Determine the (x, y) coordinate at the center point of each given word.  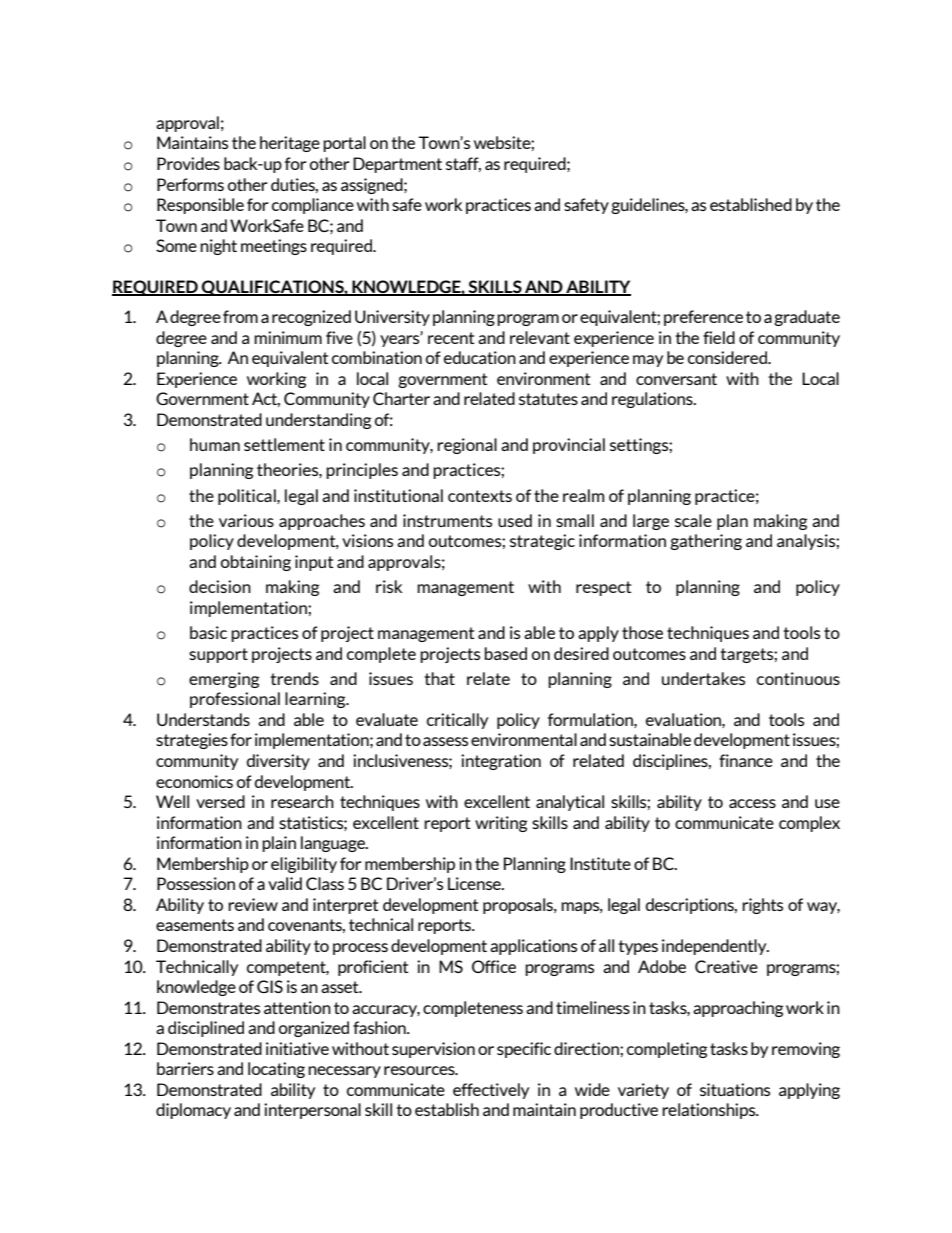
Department (397, 165)
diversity (278, 762)
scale (693, 520)
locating (276, 1070)
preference (703, 318)
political (248, 497)
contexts (480, 496)
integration (501, 762)
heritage (290, 144)
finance (746, 760)
